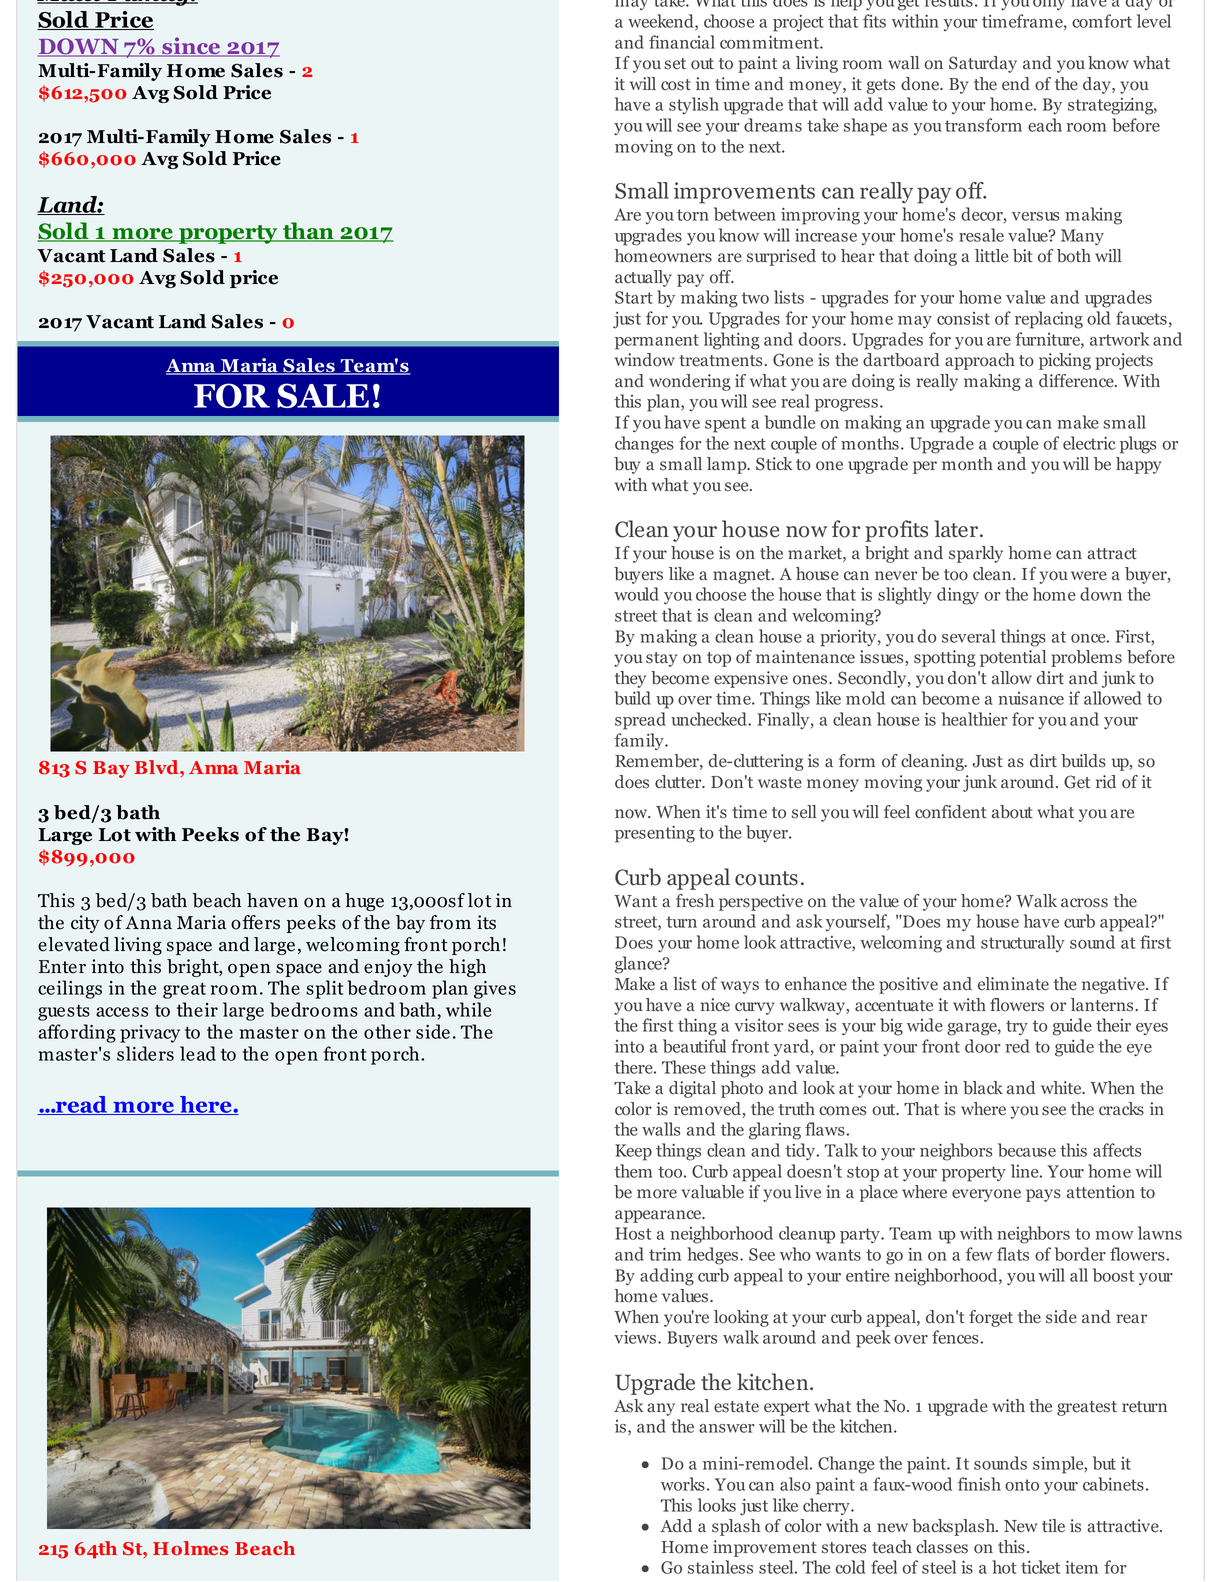 Image resolution: width=1222 pixels, height=1582 pixels. I want to click on offers, so click(255, 922).
